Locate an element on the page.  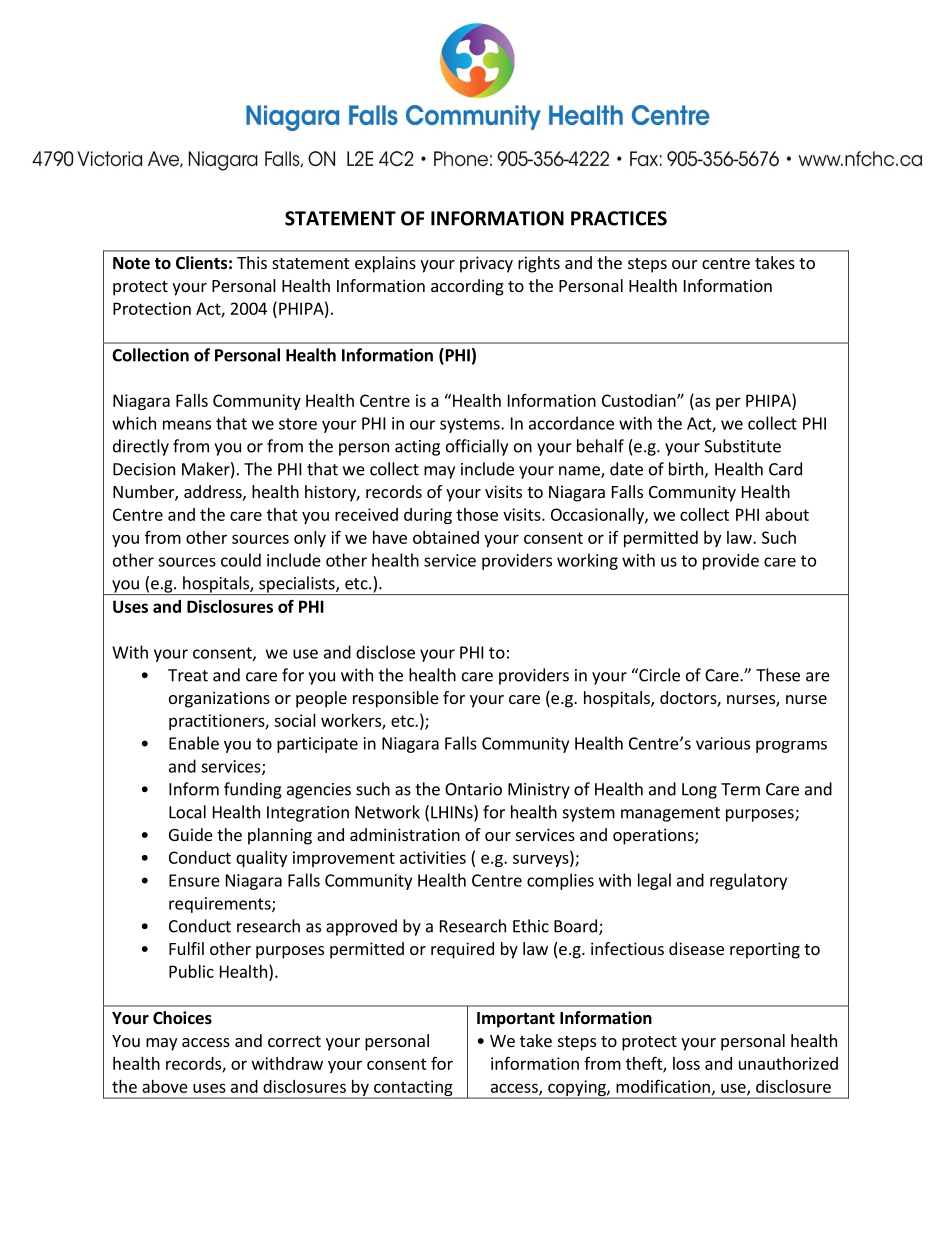
Ontario is located at coordinates (473, 789).
